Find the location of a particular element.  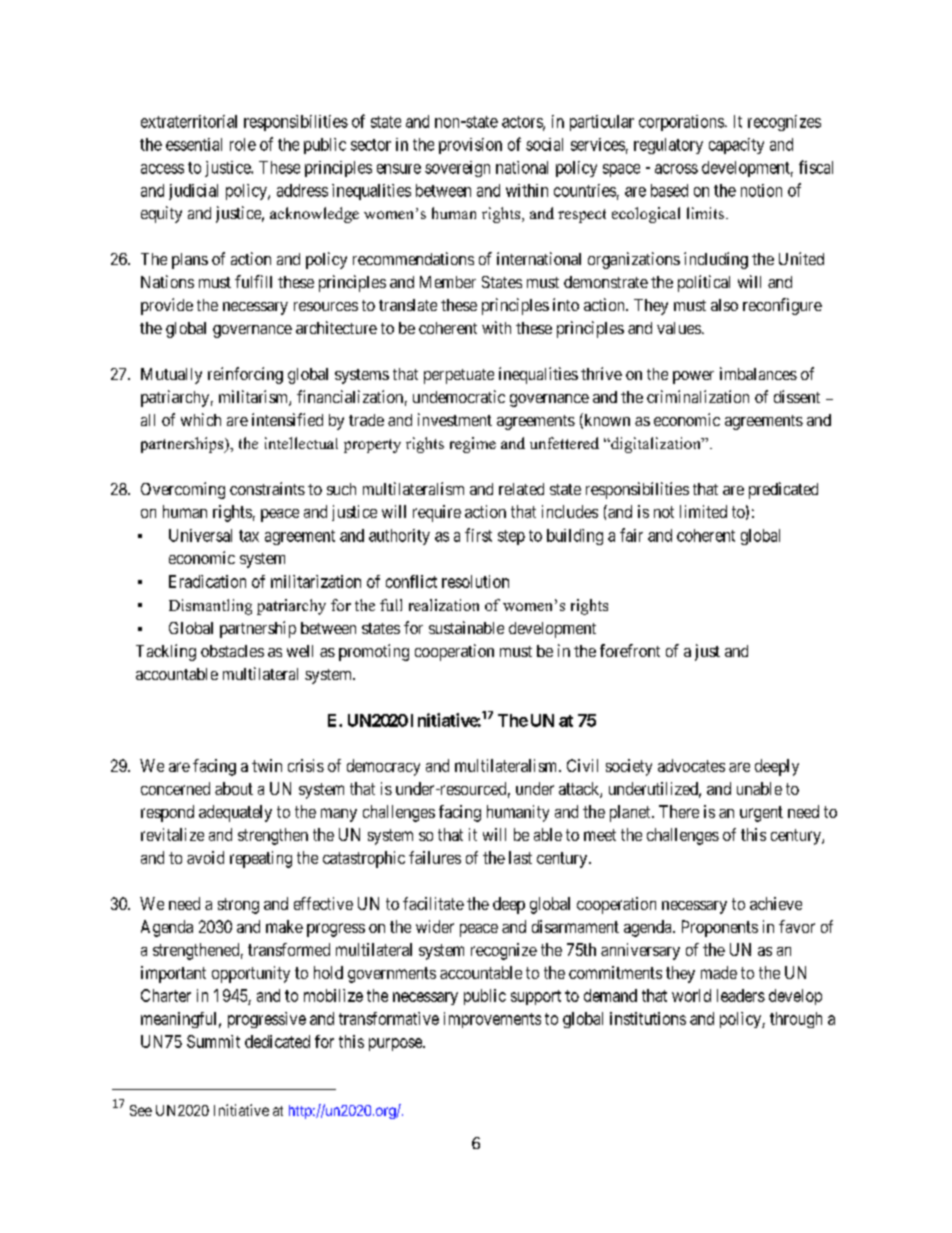

facilitate is located at coordinates (433, 903).
